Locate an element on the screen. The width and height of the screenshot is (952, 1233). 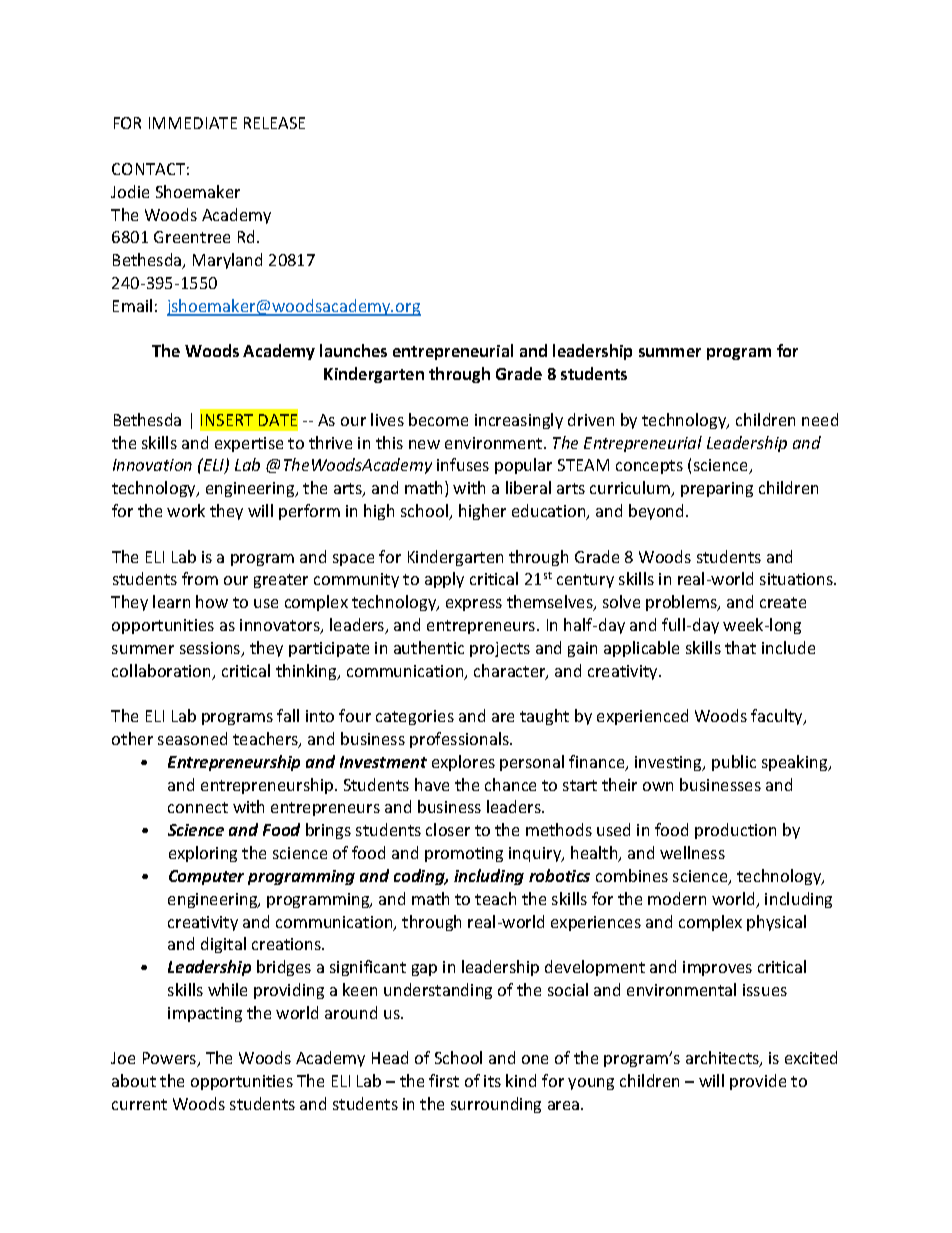
production is located at coordinates (735, 831).
